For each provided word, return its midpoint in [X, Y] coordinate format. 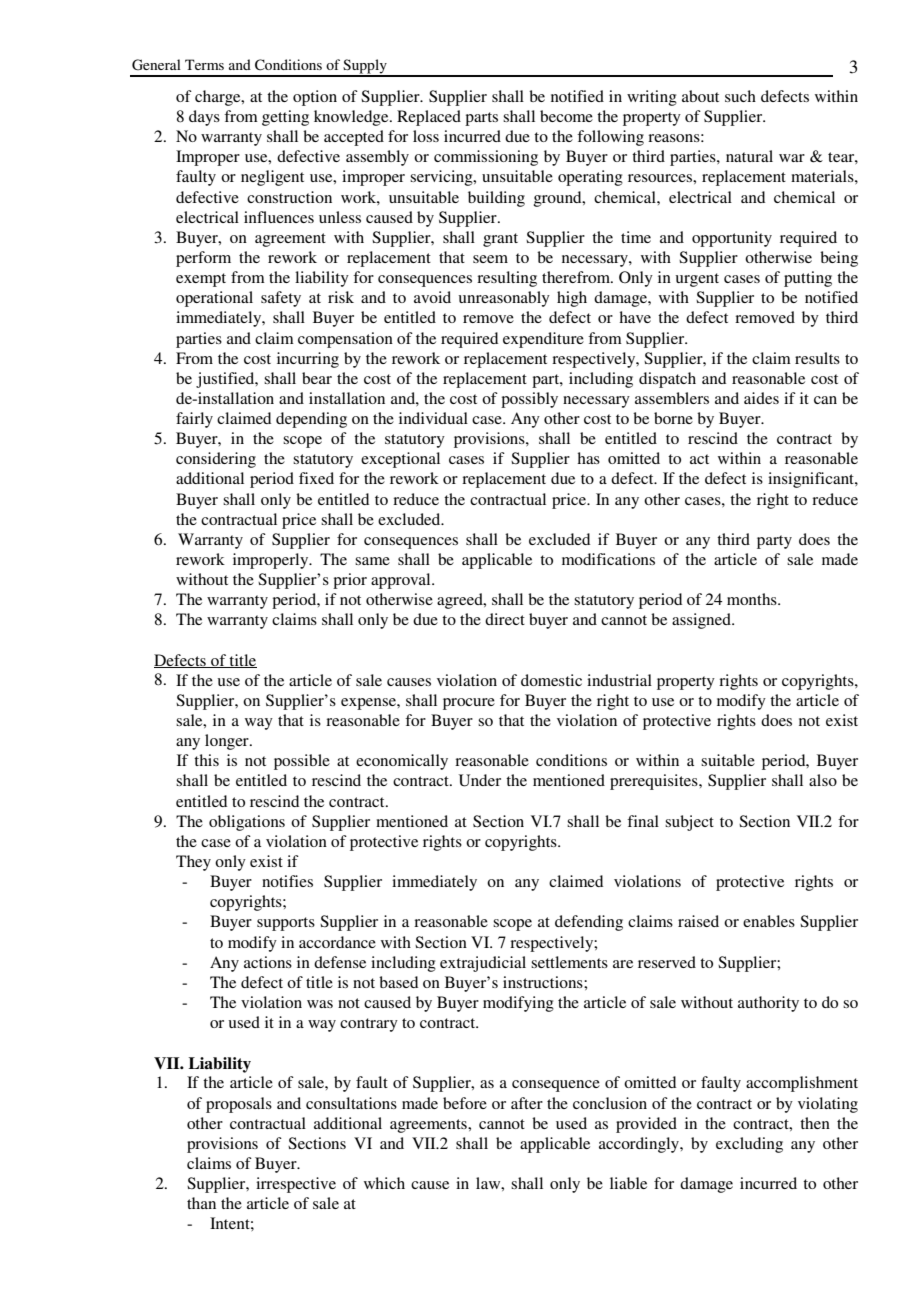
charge [219, 98]
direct [505, 619]
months [753, 599]
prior [350, 581]
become [566, 116]
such [740, 96]
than [201, 1203]
